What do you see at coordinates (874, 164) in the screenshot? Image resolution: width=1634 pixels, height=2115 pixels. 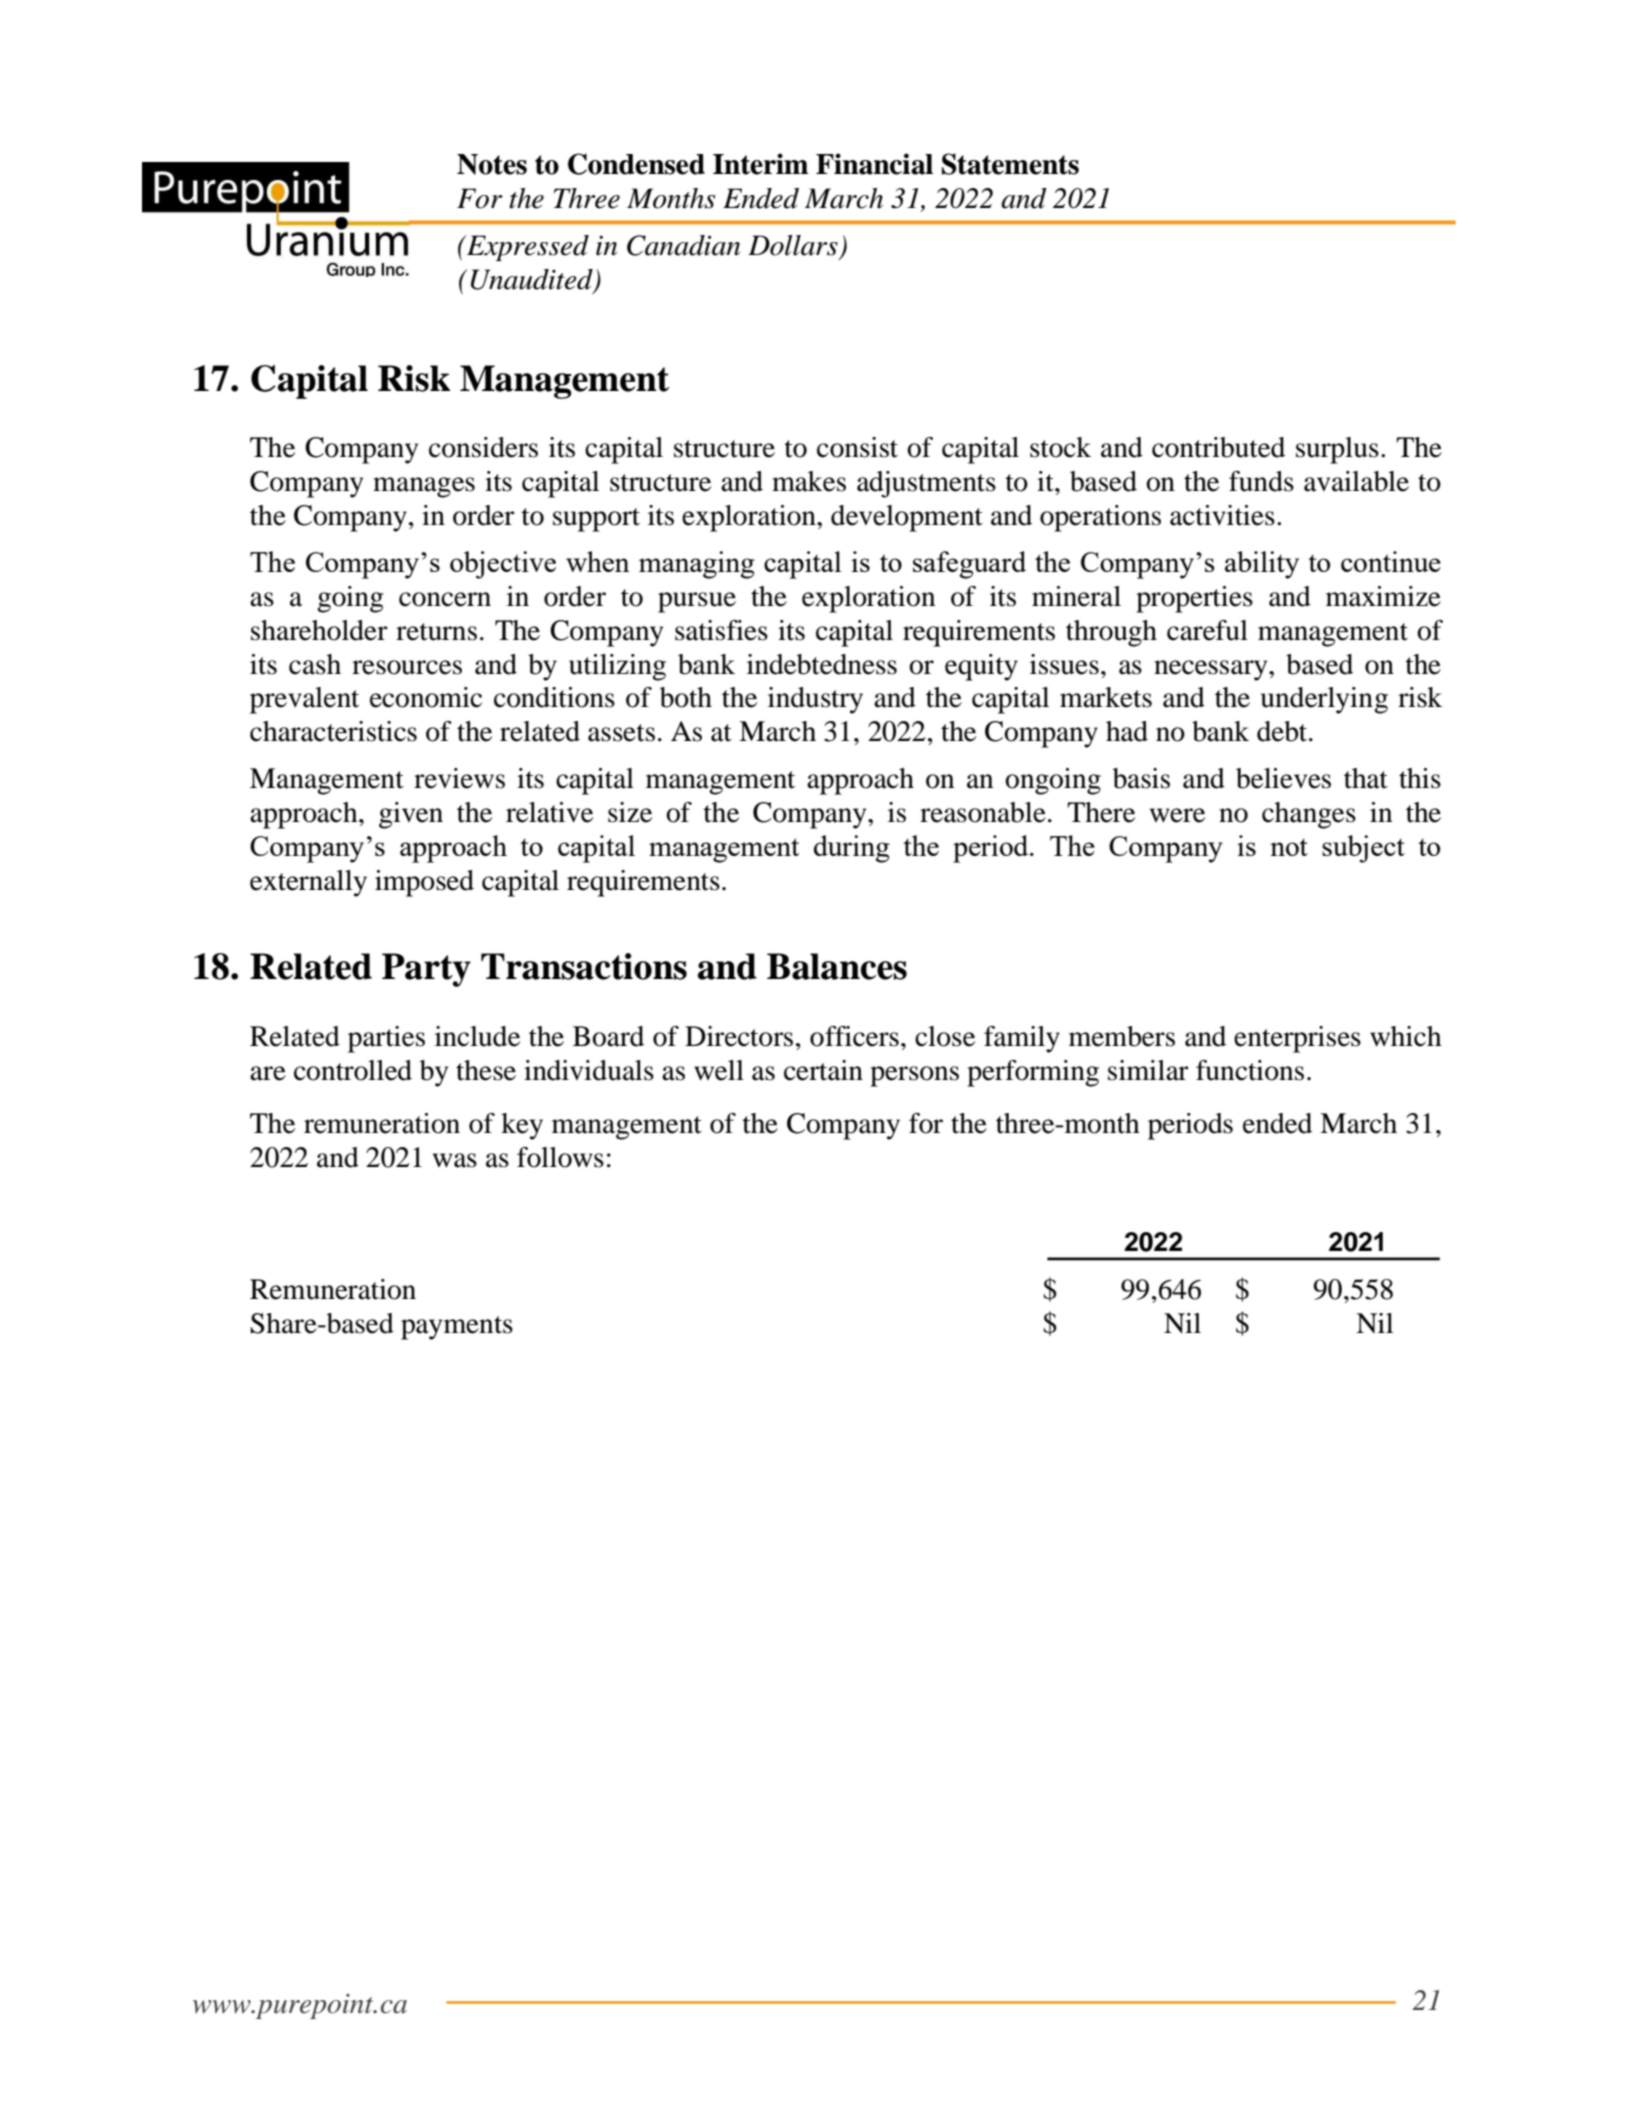 I see `Financial` at bounding box center [874, 164].
